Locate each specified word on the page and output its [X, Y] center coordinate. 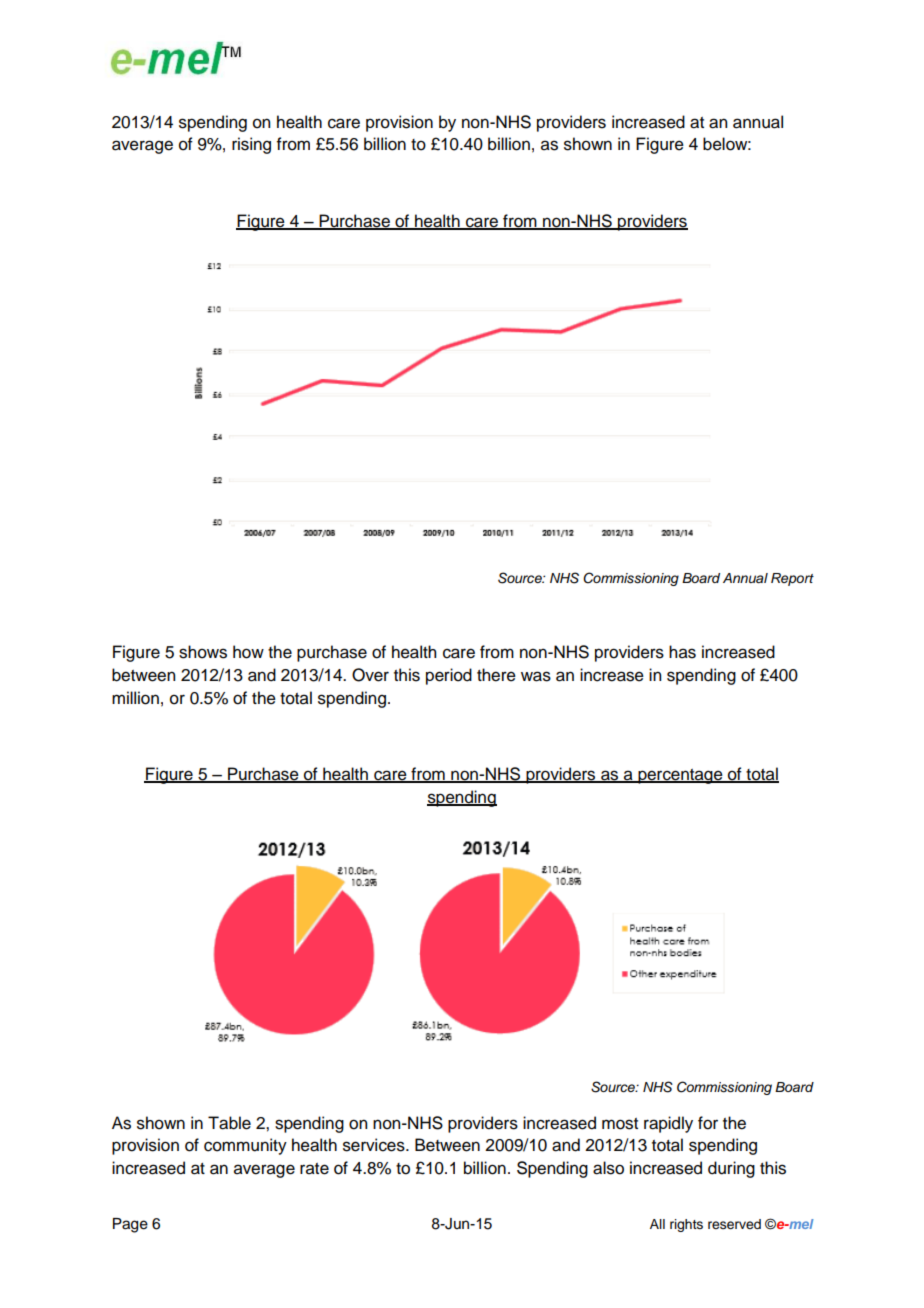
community [245, 1146]
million [135, 698]
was [536, 676]
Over [370, 675]
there [496, 675]
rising [251, 145]
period [449, 676]
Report [792, 579]
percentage [680, 776]
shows [203, 652]
